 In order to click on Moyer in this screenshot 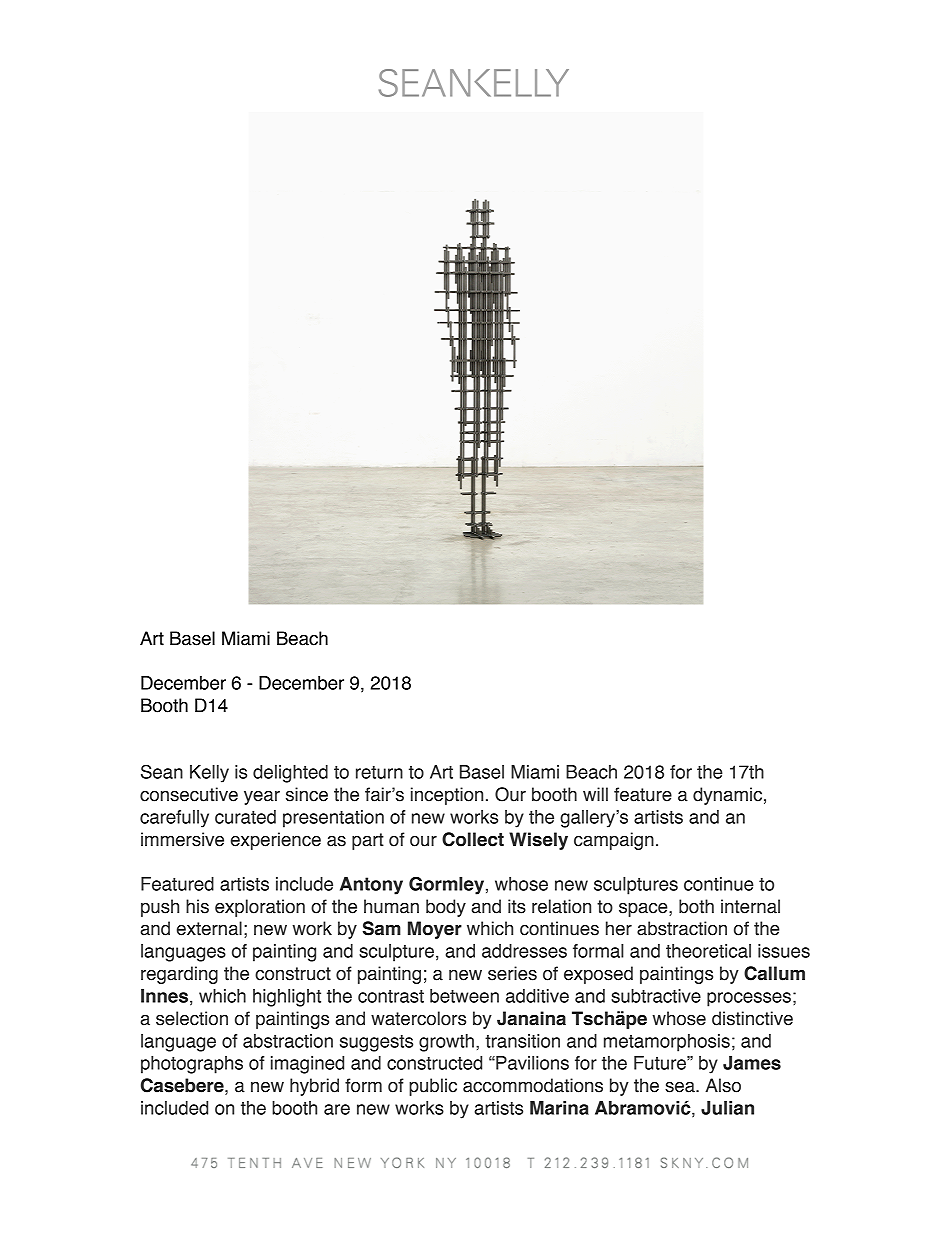, I will do `click(435, 930)`.
